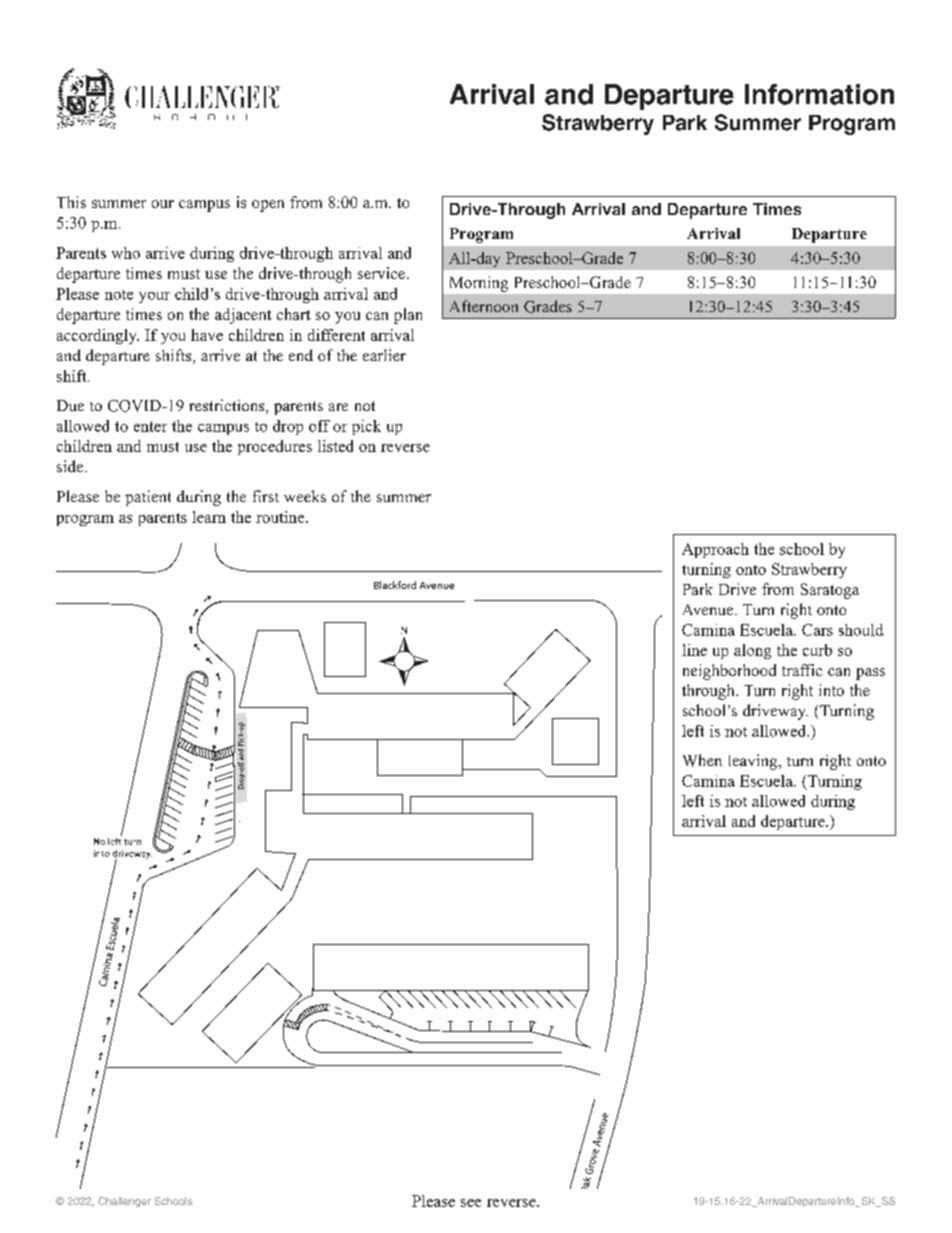 The image size is (952, 1233). What do you see at coordinates (335, 446) in the screenshot?
I see `listed` at bounding box center [335, 446].
